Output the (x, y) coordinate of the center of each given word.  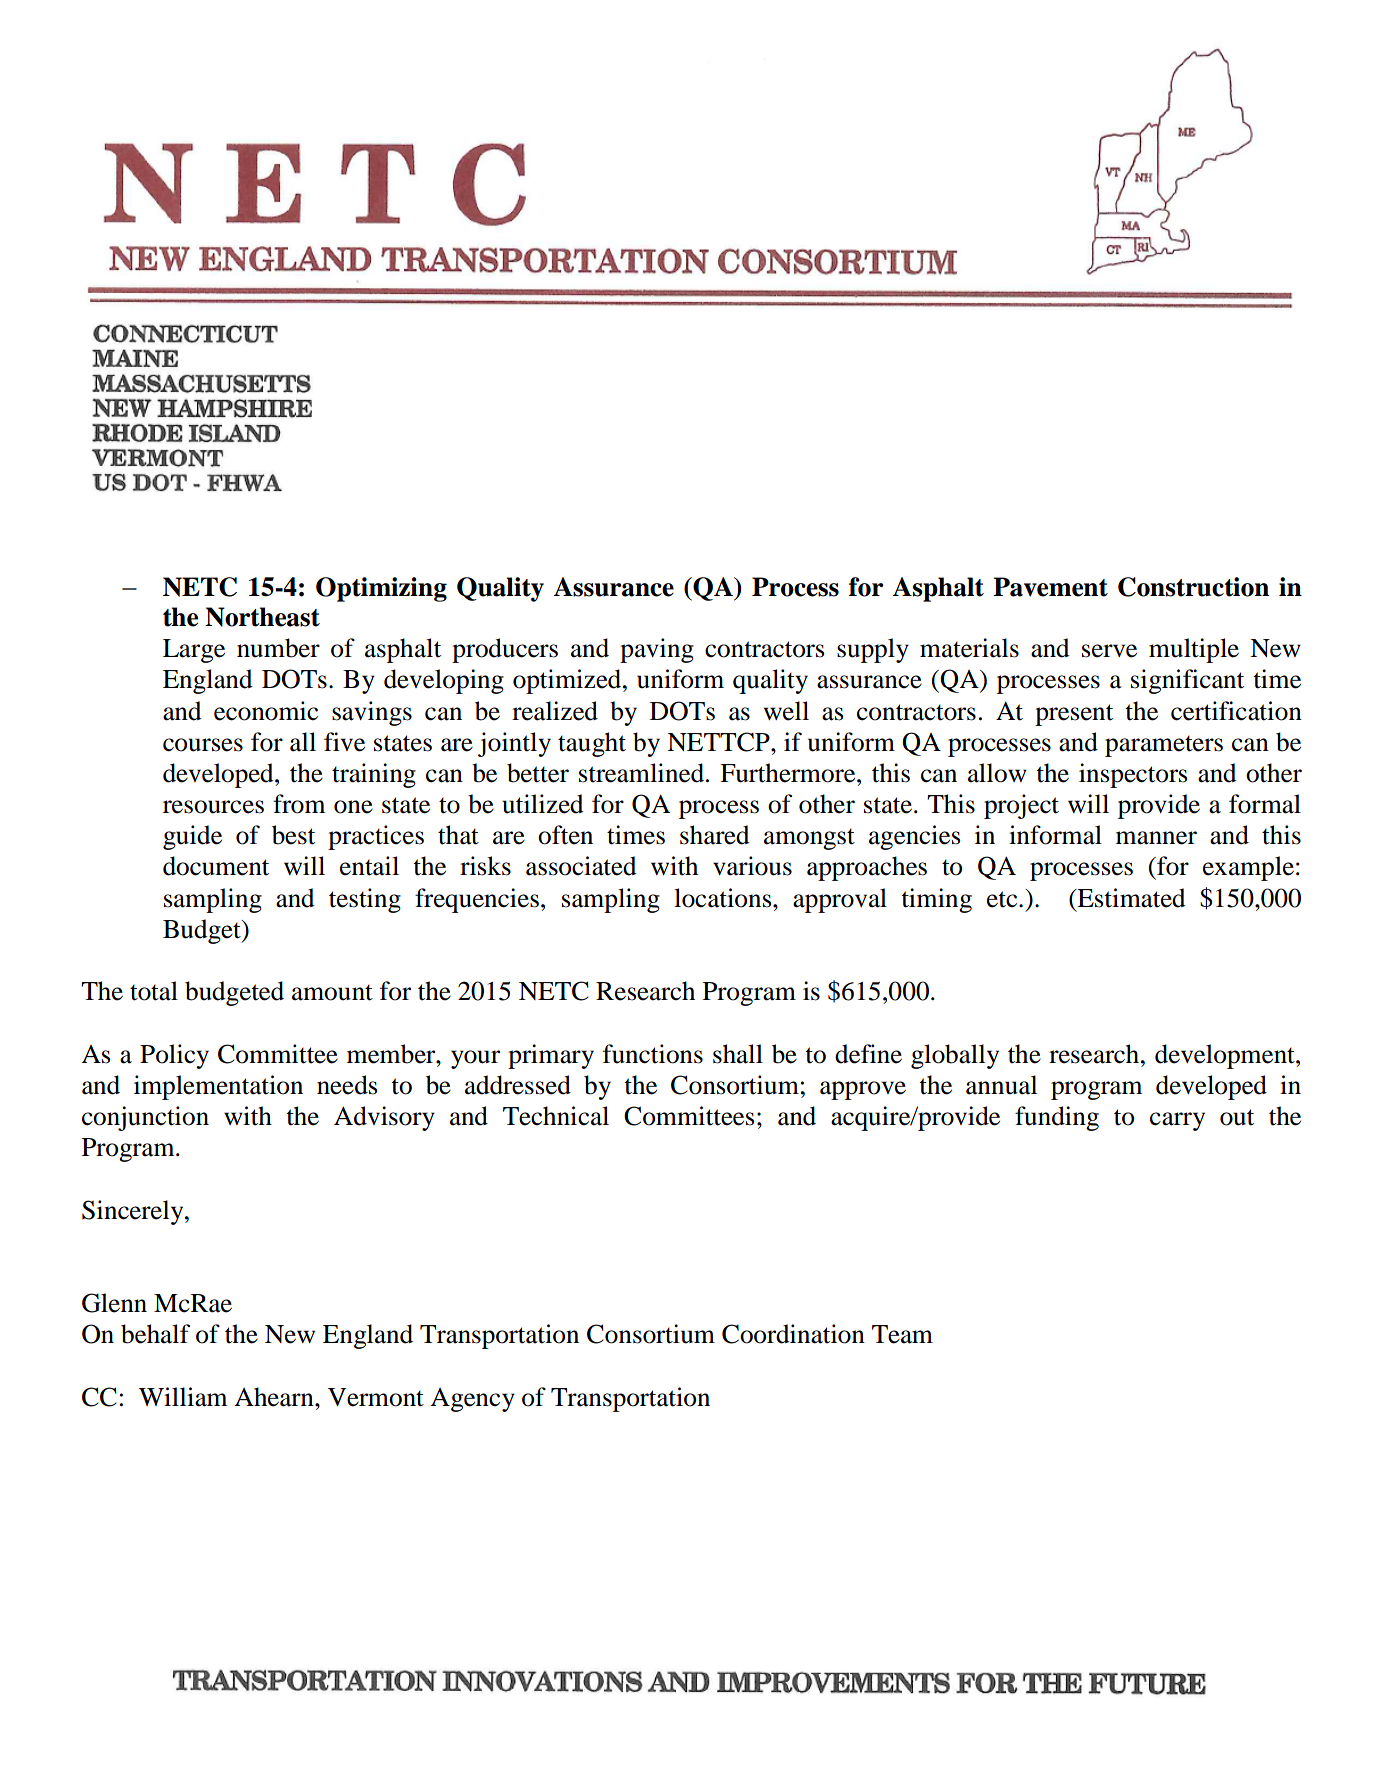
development (1226, 1056)
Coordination (793, 1334)
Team (902, 1334)
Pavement (1050, 587)
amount (332, 993)
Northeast (262, 617)
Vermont (376, 1397)
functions (653, 1054)
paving (657, 650)
